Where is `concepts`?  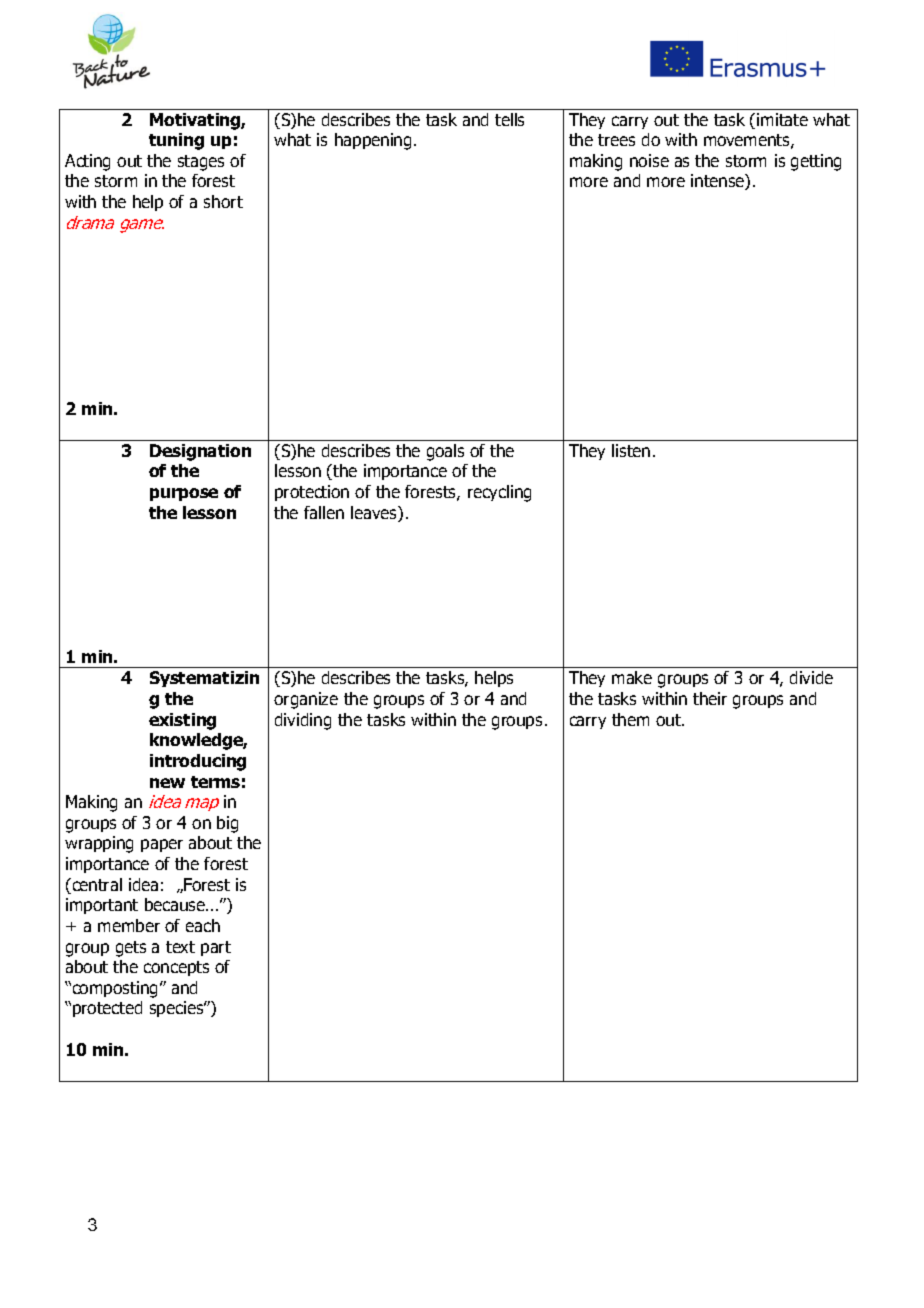
concepts is located at coordinates (176, 968).
